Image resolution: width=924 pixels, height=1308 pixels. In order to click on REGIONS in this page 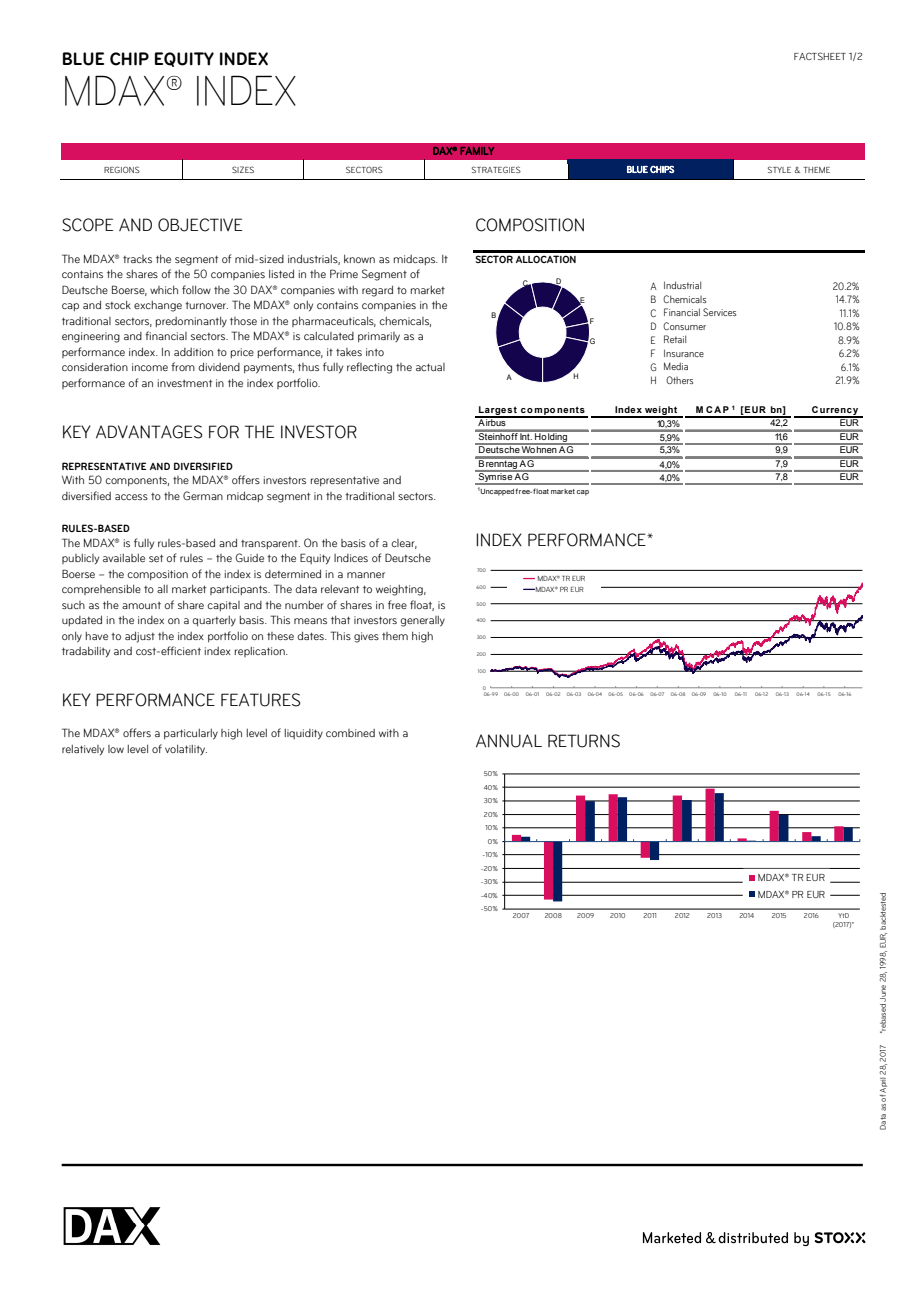, I will do `click(122, 169)`.
